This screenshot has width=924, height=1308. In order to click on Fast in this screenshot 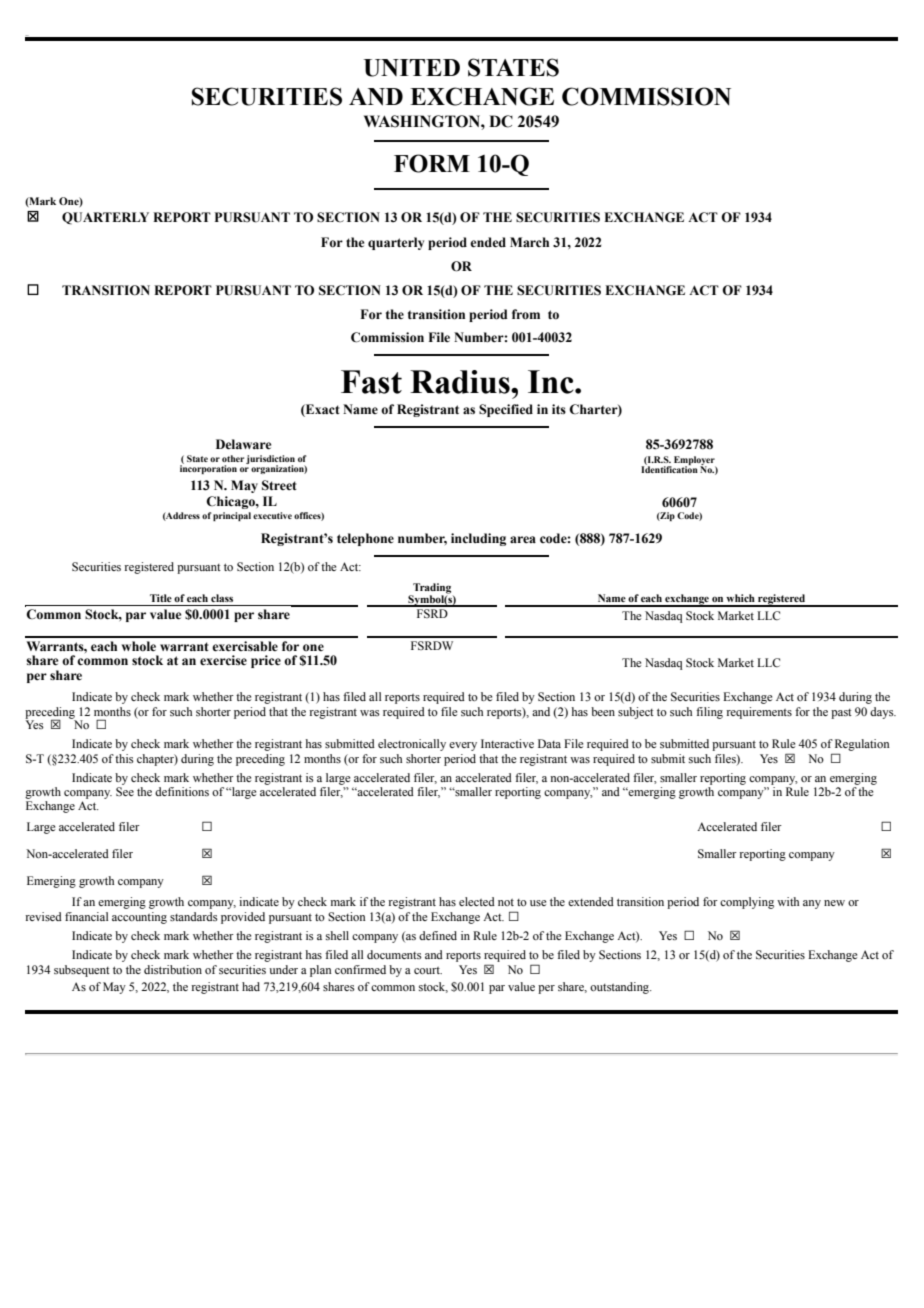, I will do `click(371, 382)`.
